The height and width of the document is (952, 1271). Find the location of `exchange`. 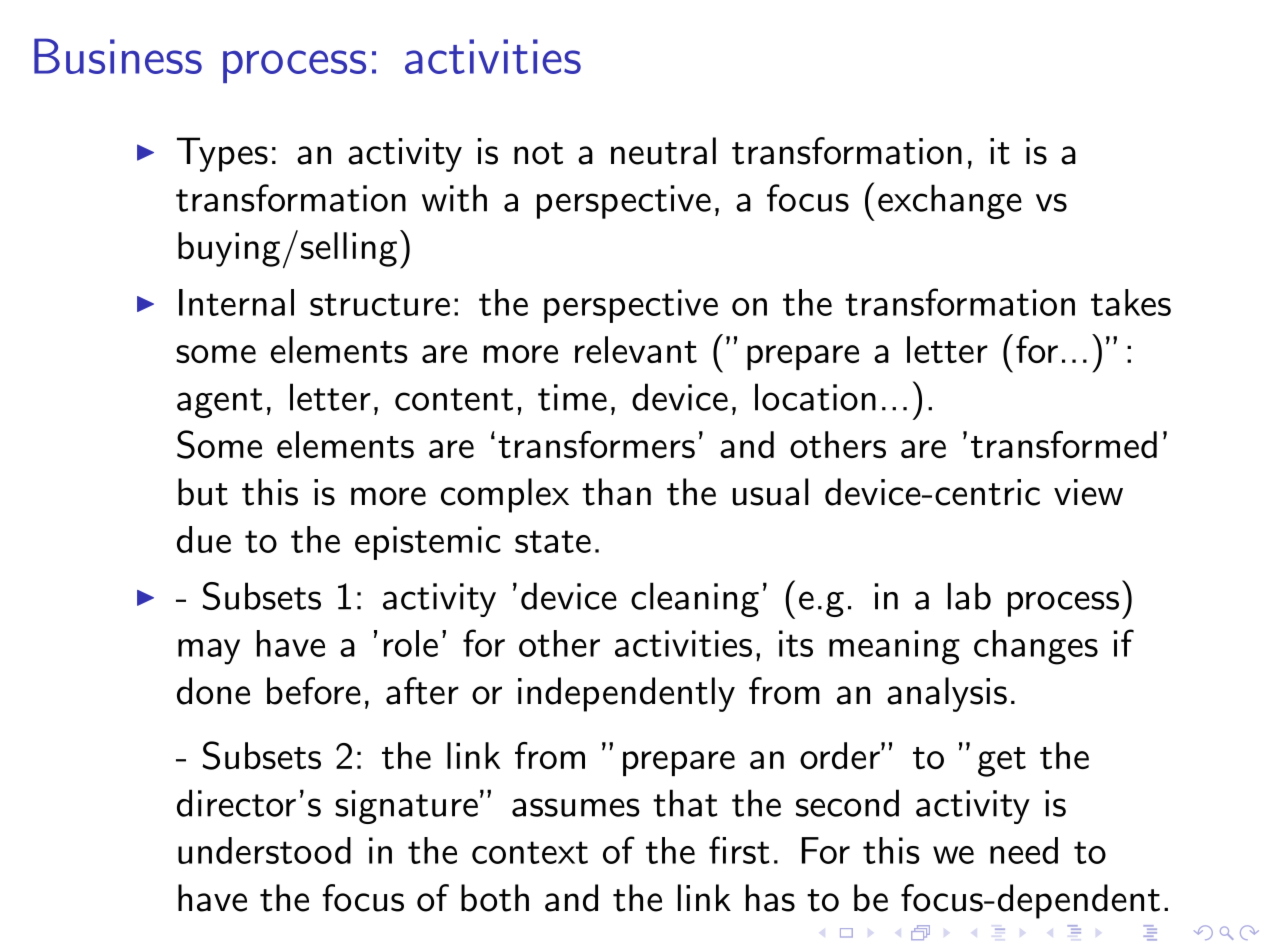

exchange is located at coordinates (950, 201).
